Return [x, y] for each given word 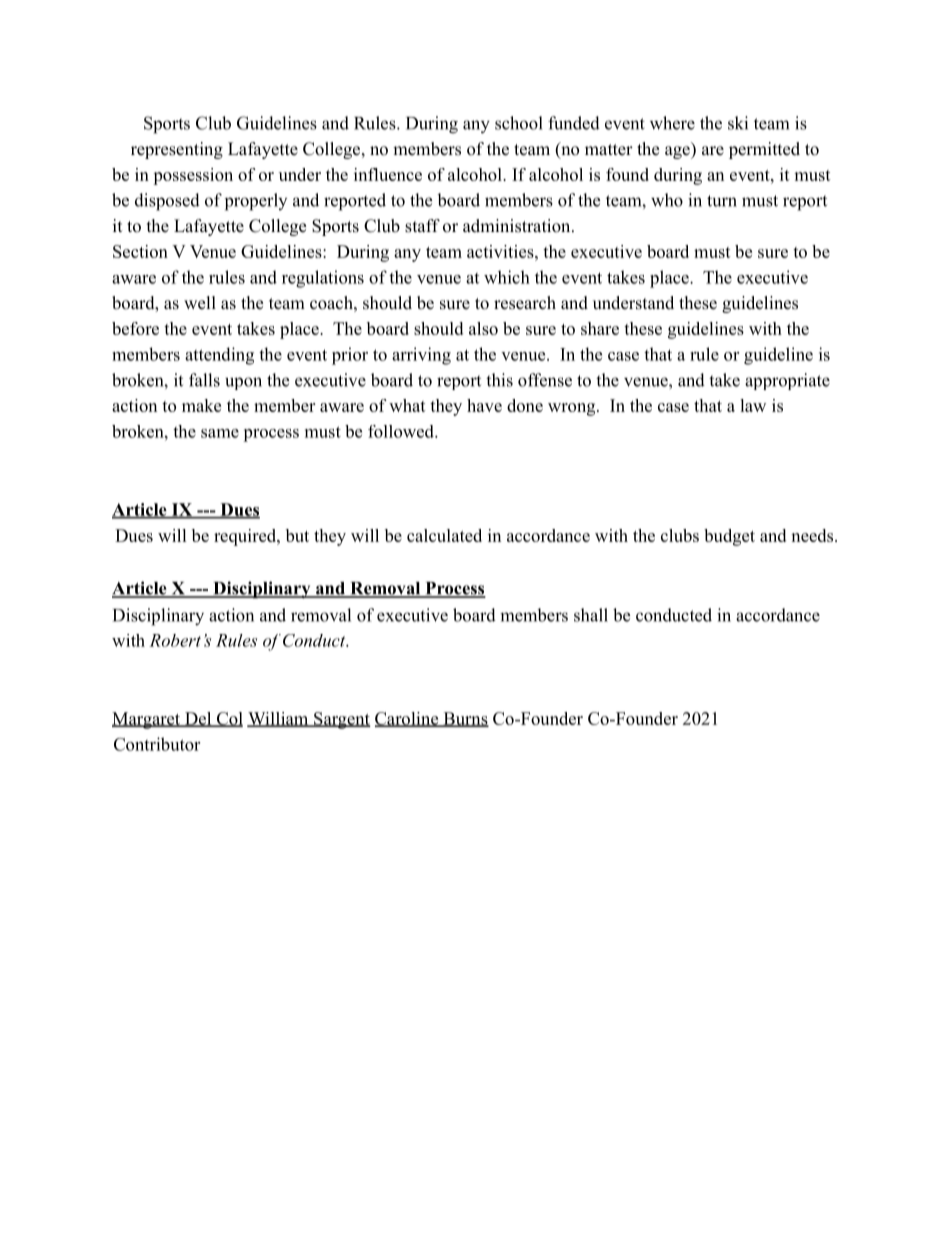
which [507, 277]
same [220, 433]
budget [729, 537]
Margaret [147, 720]
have [484, 405]
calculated [444, 535]
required [246, 537]
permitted [764, 150]
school [519, 123]
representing [177, 150]
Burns [465, 719]
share [600, 328]
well [200, 303]
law [753, 405]
